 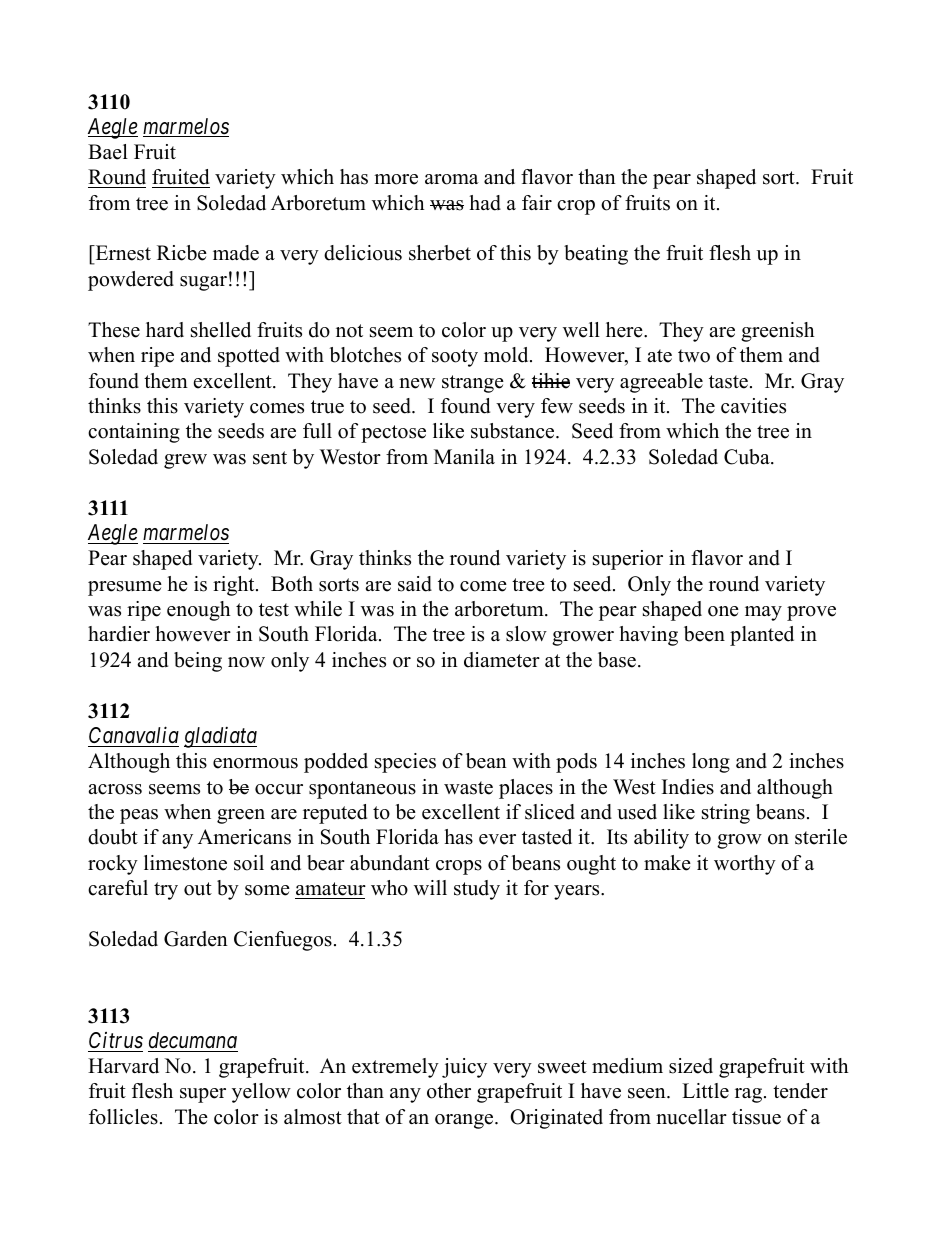 I want to click on other, so click(x=449, y=1091).
